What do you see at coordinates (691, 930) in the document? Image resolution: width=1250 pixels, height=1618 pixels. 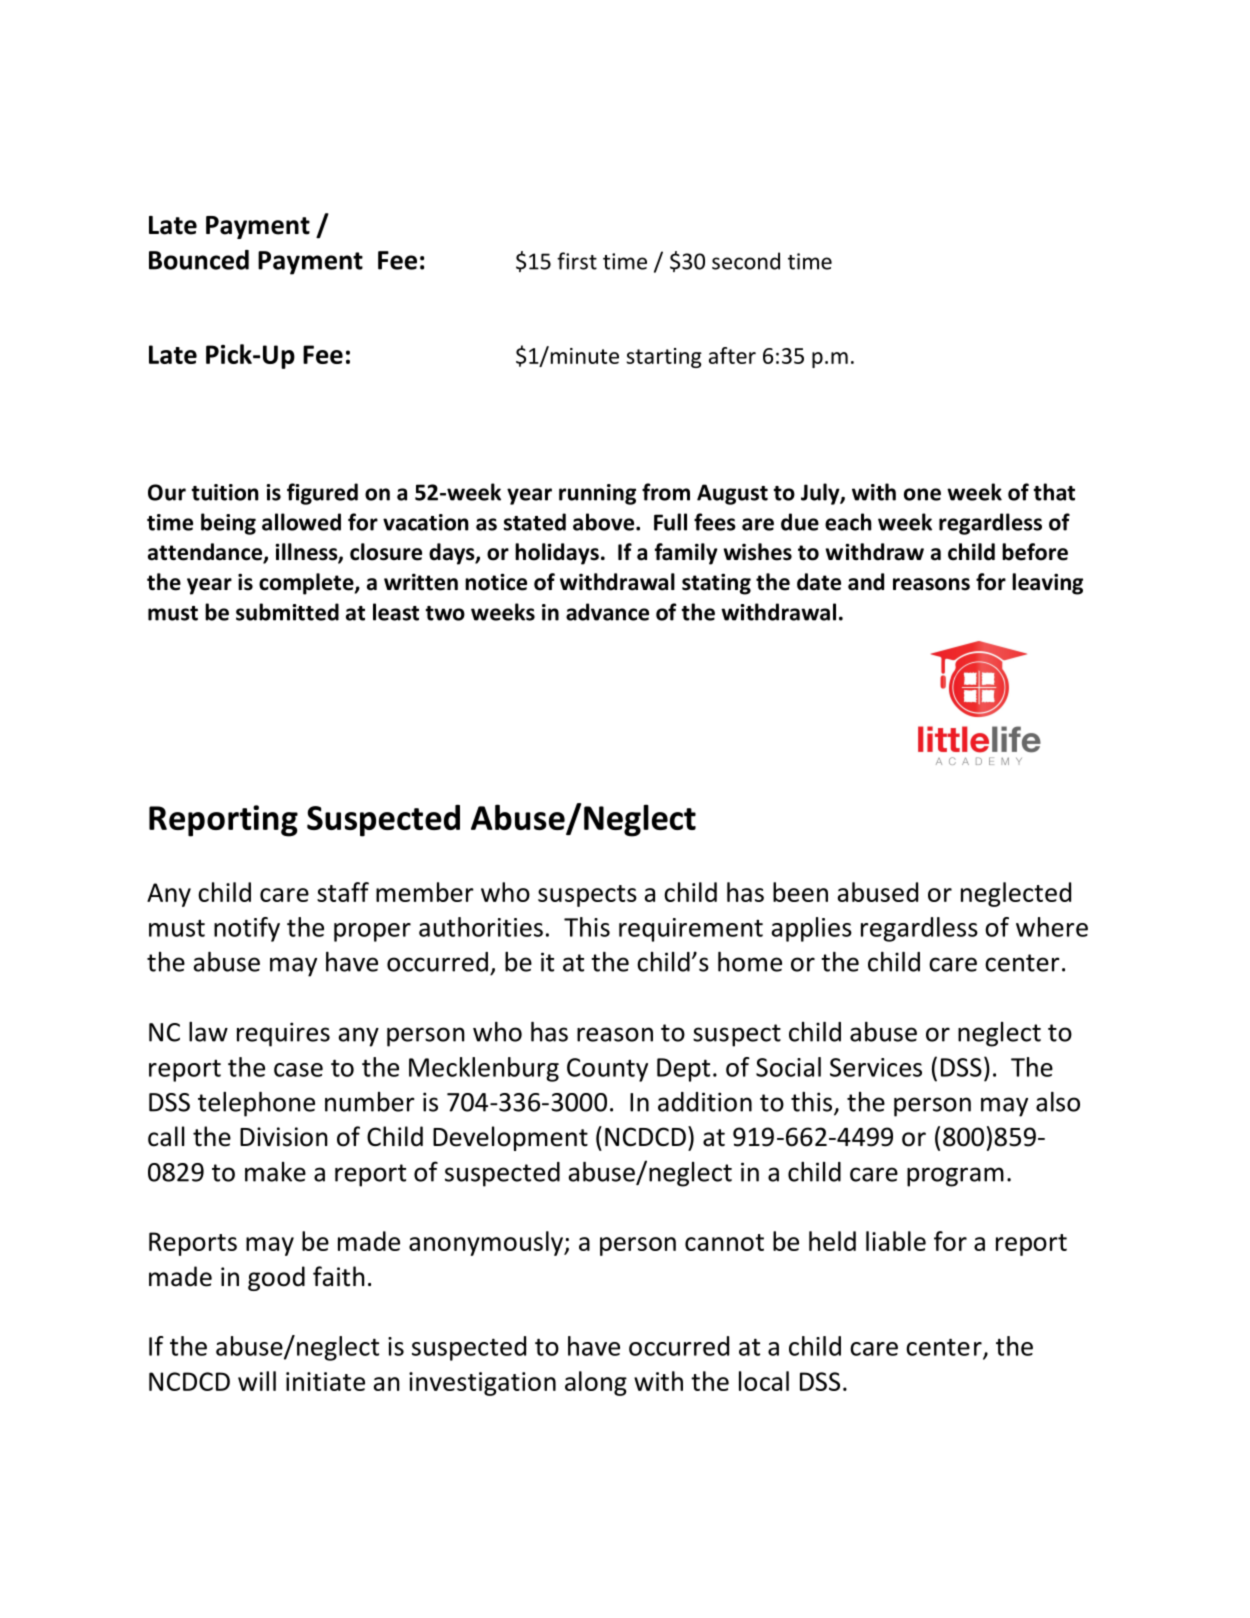 I see `requirement` at bounding box center [691, 930].
